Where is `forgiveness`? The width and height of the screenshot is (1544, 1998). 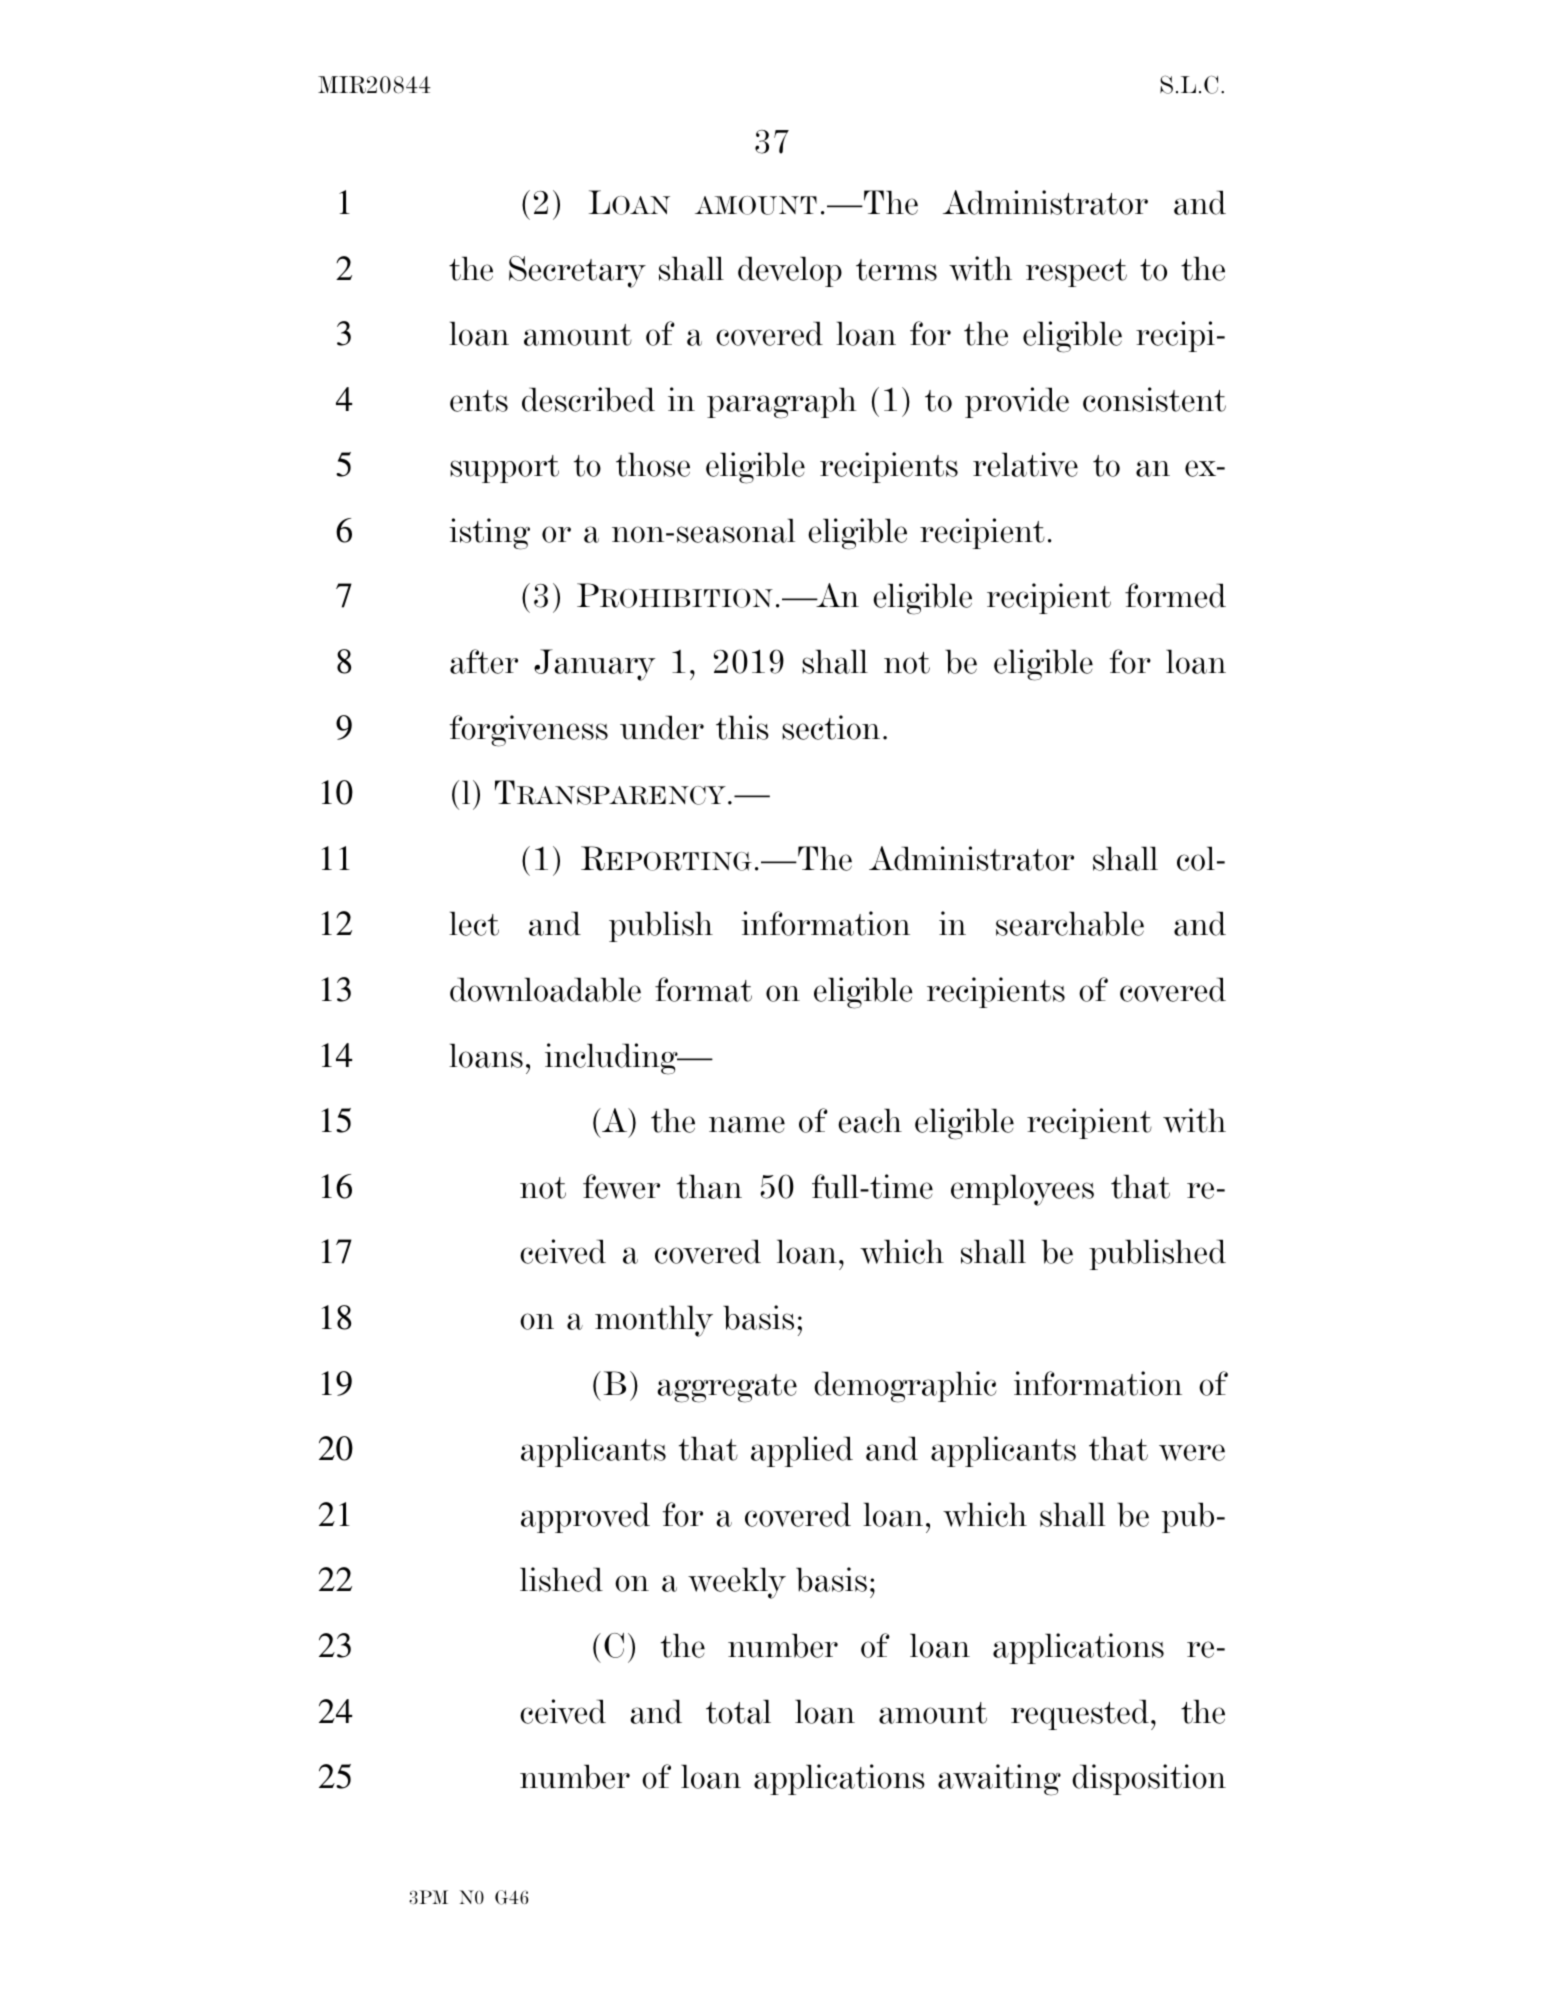 forgiveness is located at coordinates (529, 731).
